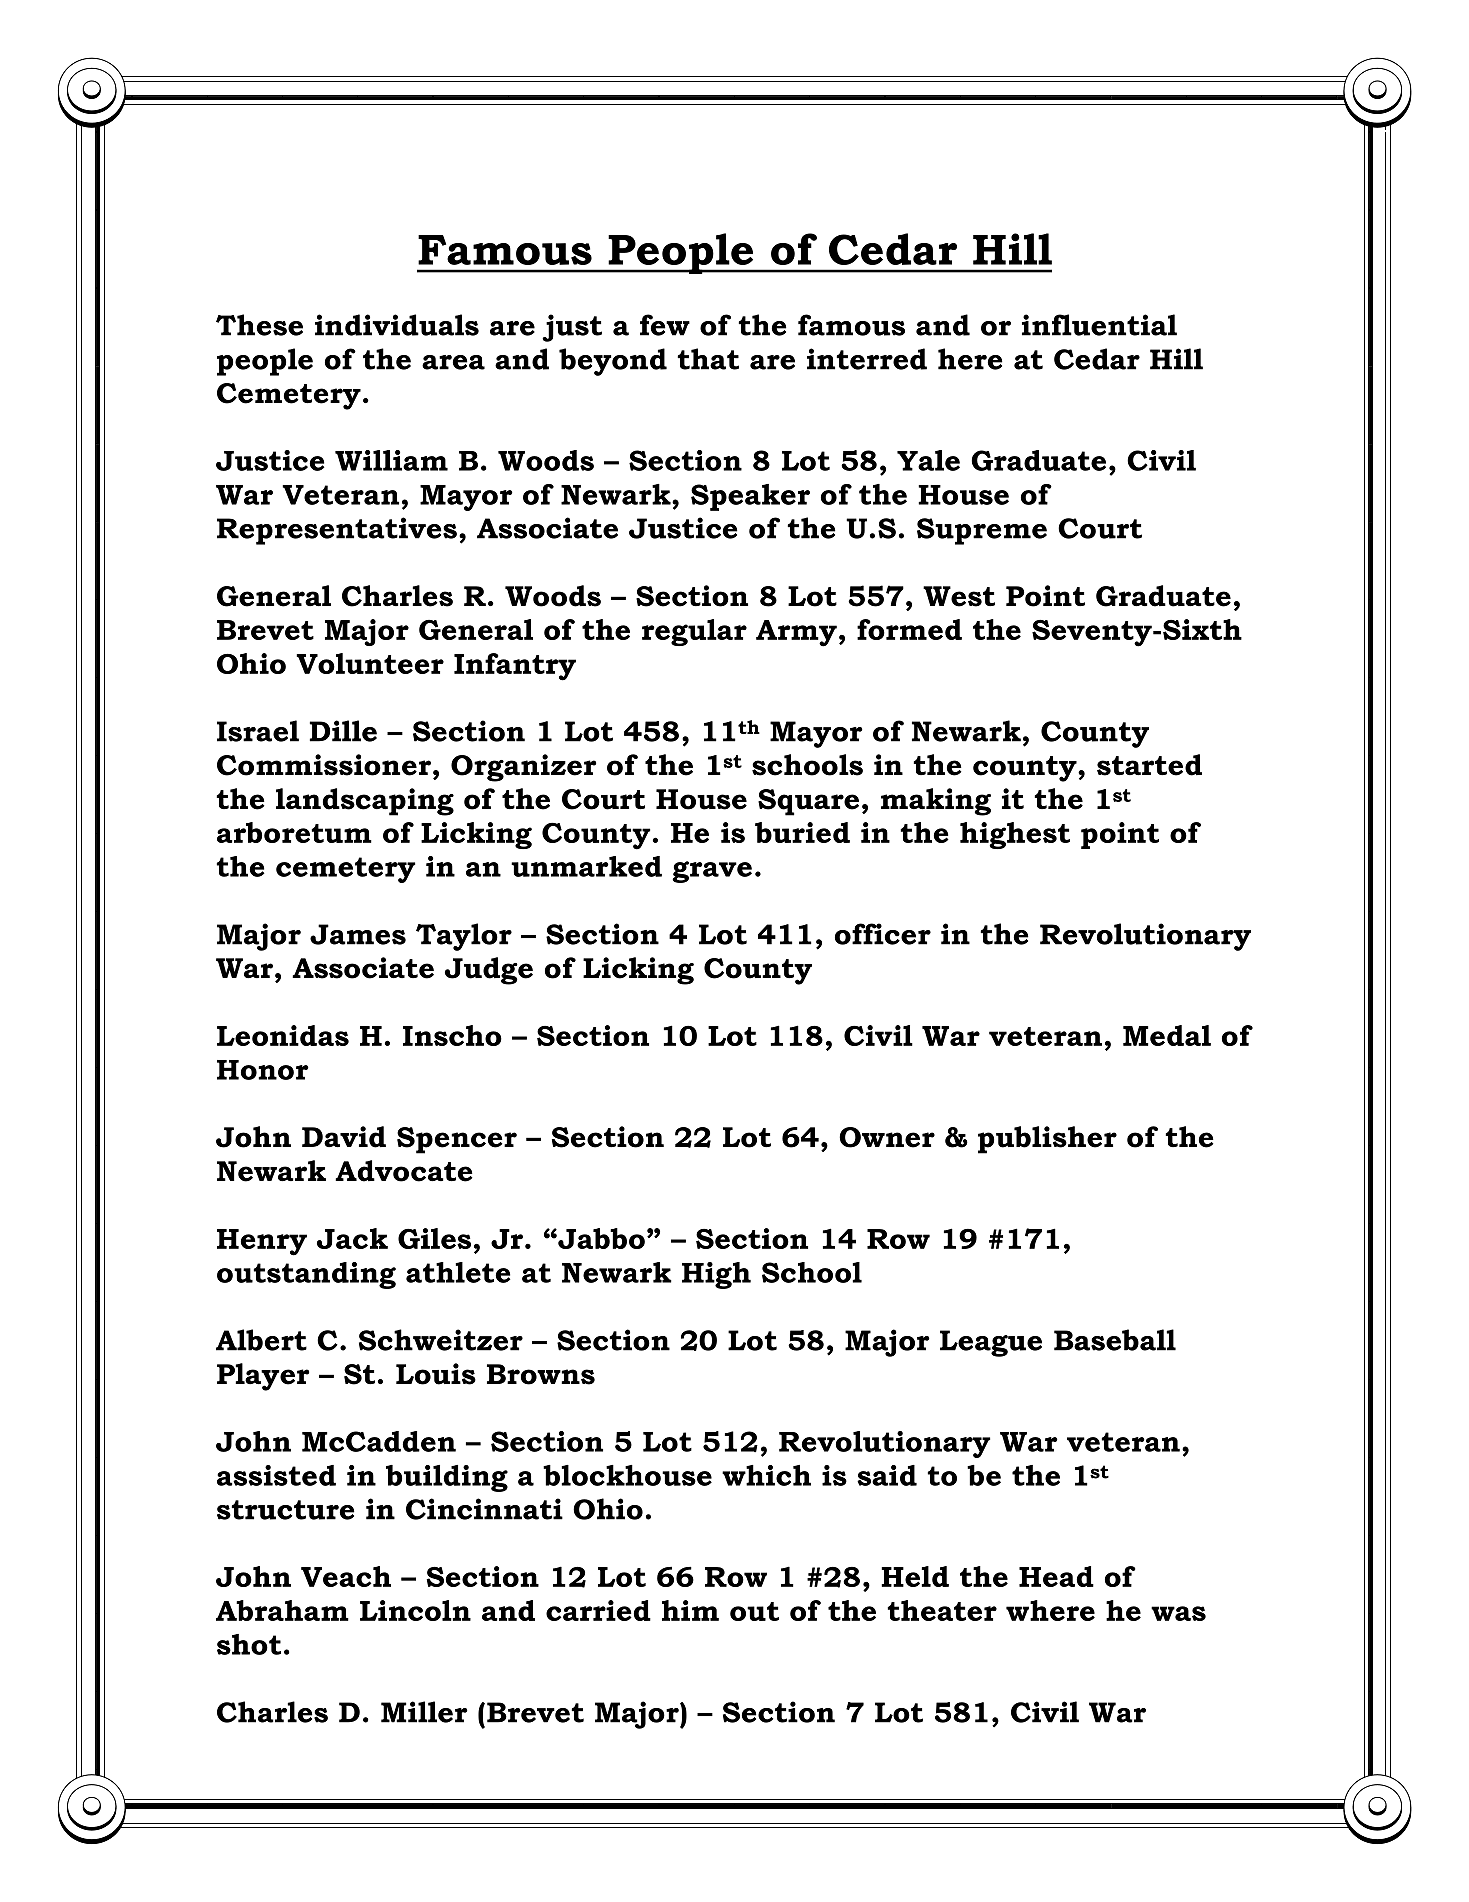  I want to click on Owner, so click(887, 1137).
